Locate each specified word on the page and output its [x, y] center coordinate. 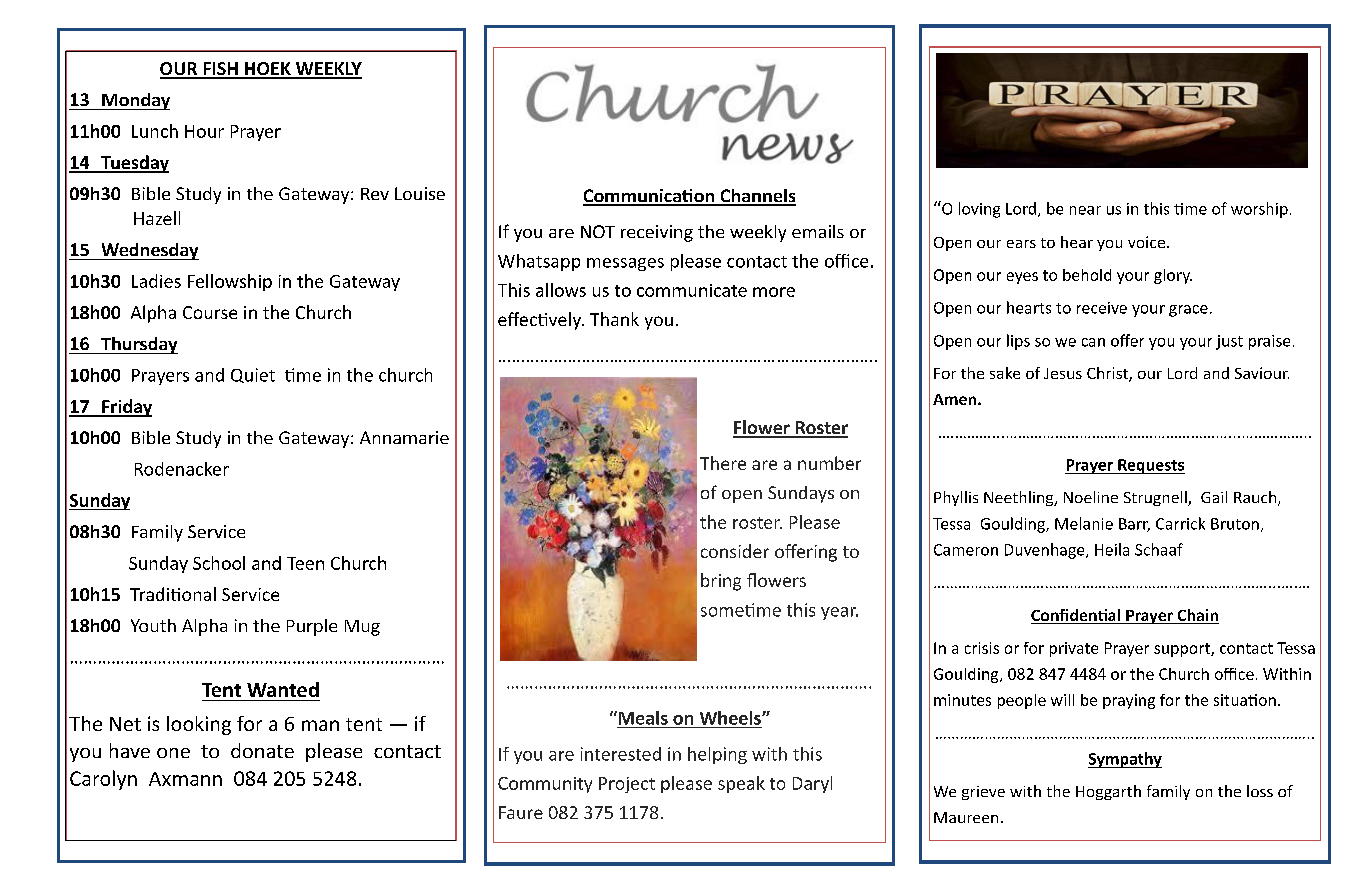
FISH [220, 70]
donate [262, 750]
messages [625, 264]
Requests [1150, 466]
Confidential [1077, 616]
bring [721, 582]
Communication [650, 197]
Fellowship [230, 282]
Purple [312, 627]
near [1085, 210]
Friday [126, 408]
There [723, 463]
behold [1087, 275]
